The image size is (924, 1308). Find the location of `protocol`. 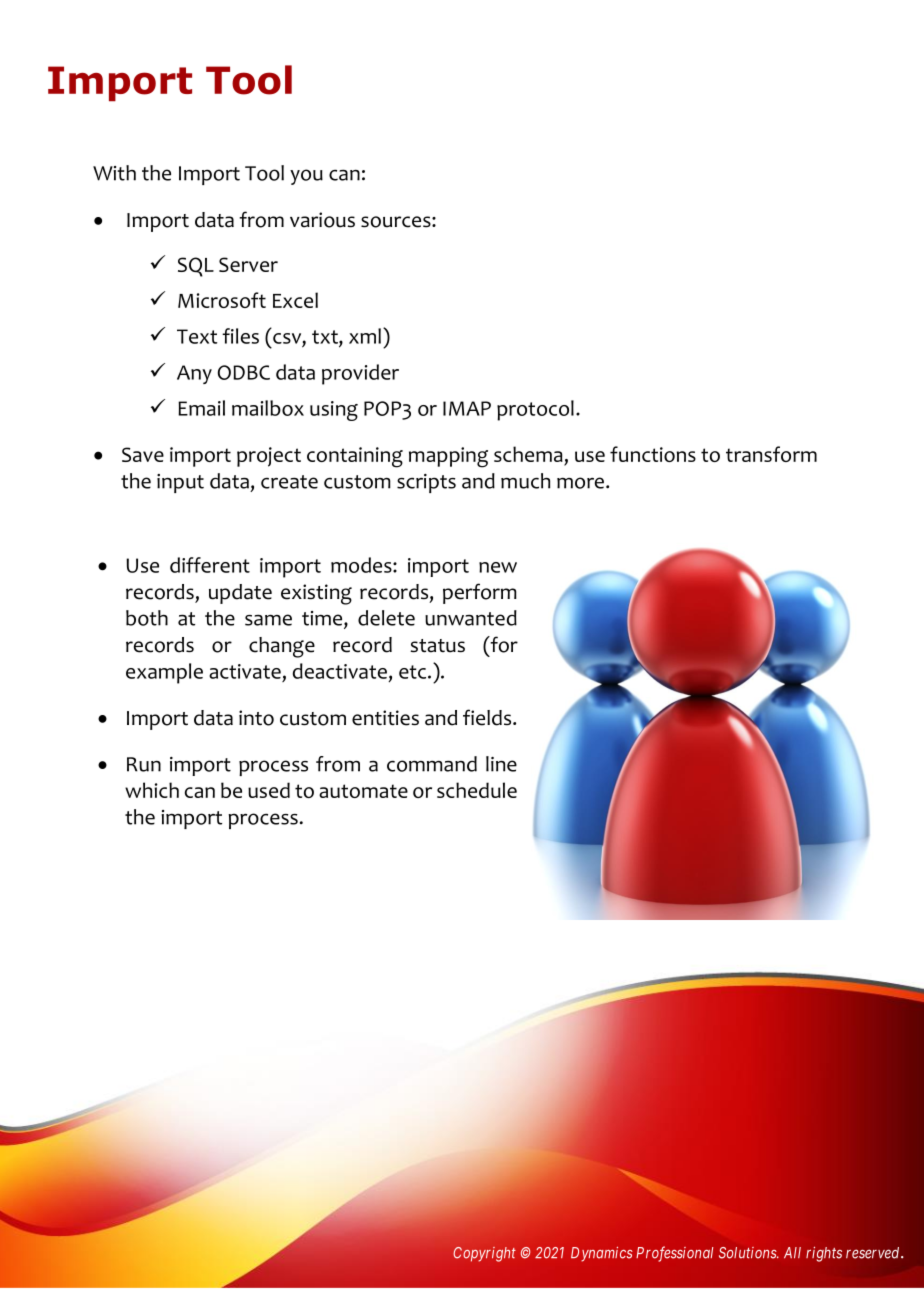

protocol is located at coordinates (535, 410).
